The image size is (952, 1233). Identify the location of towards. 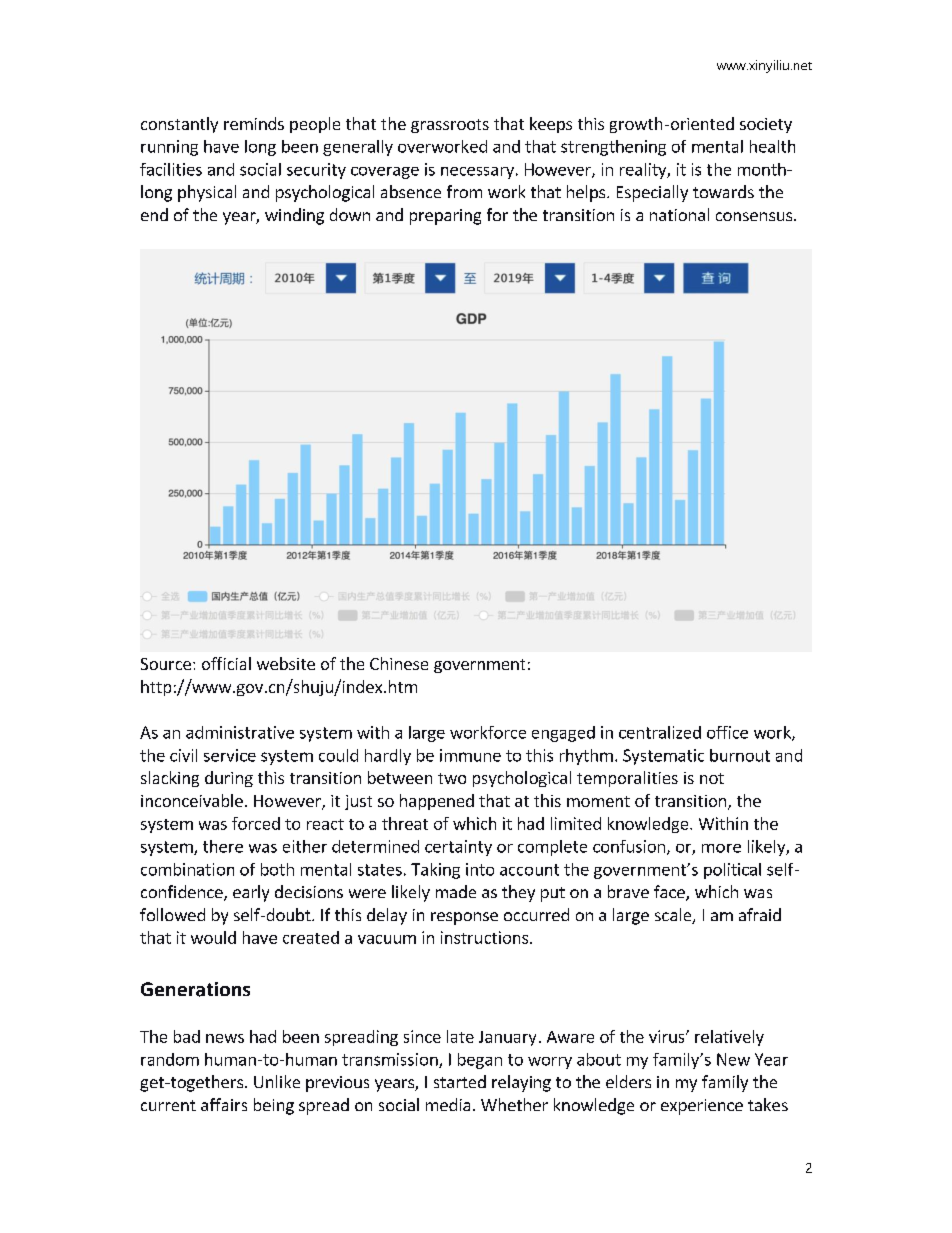
(723, 191).
